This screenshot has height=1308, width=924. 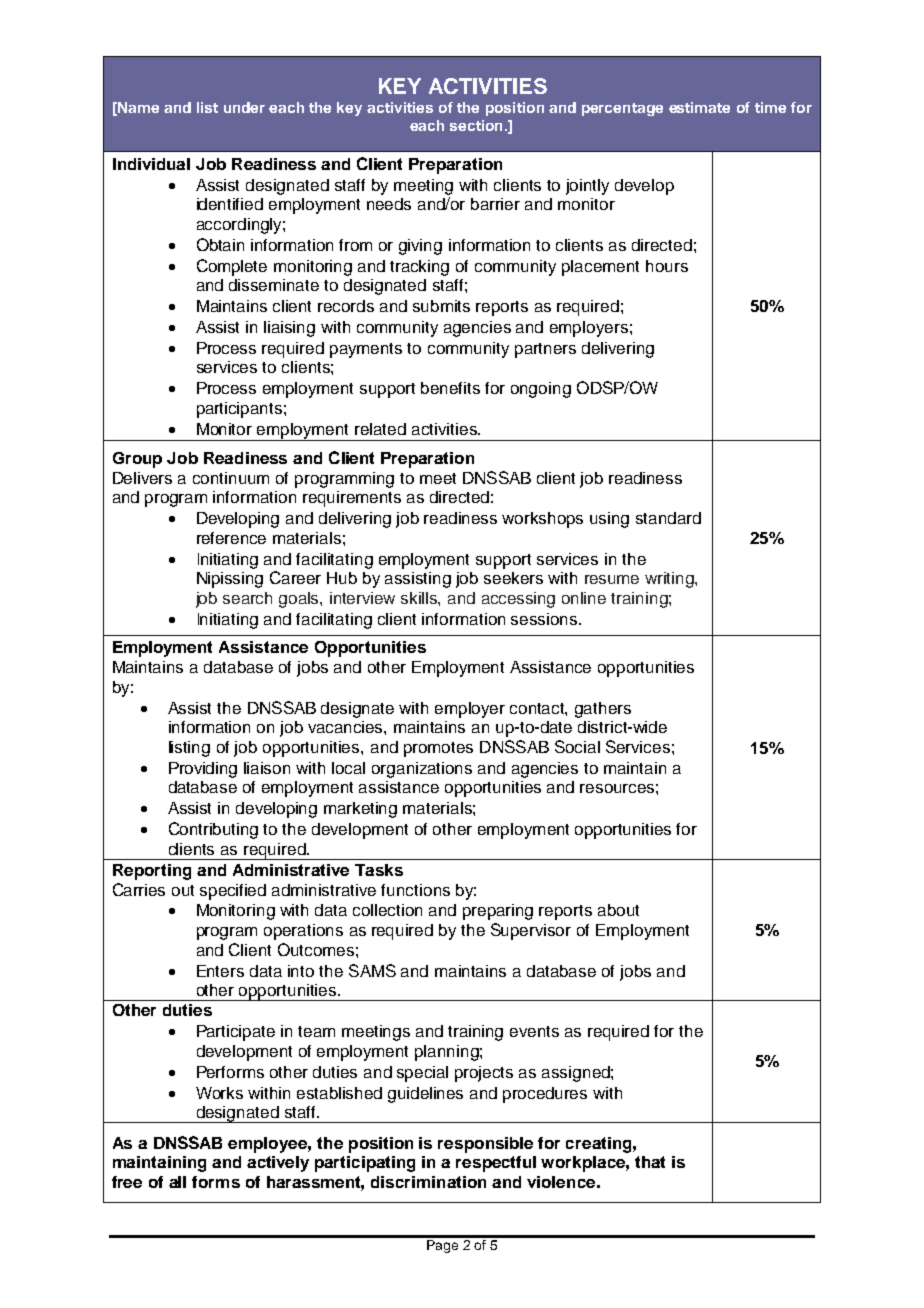 I want to click on estimate, so click(x=699, y=107).
